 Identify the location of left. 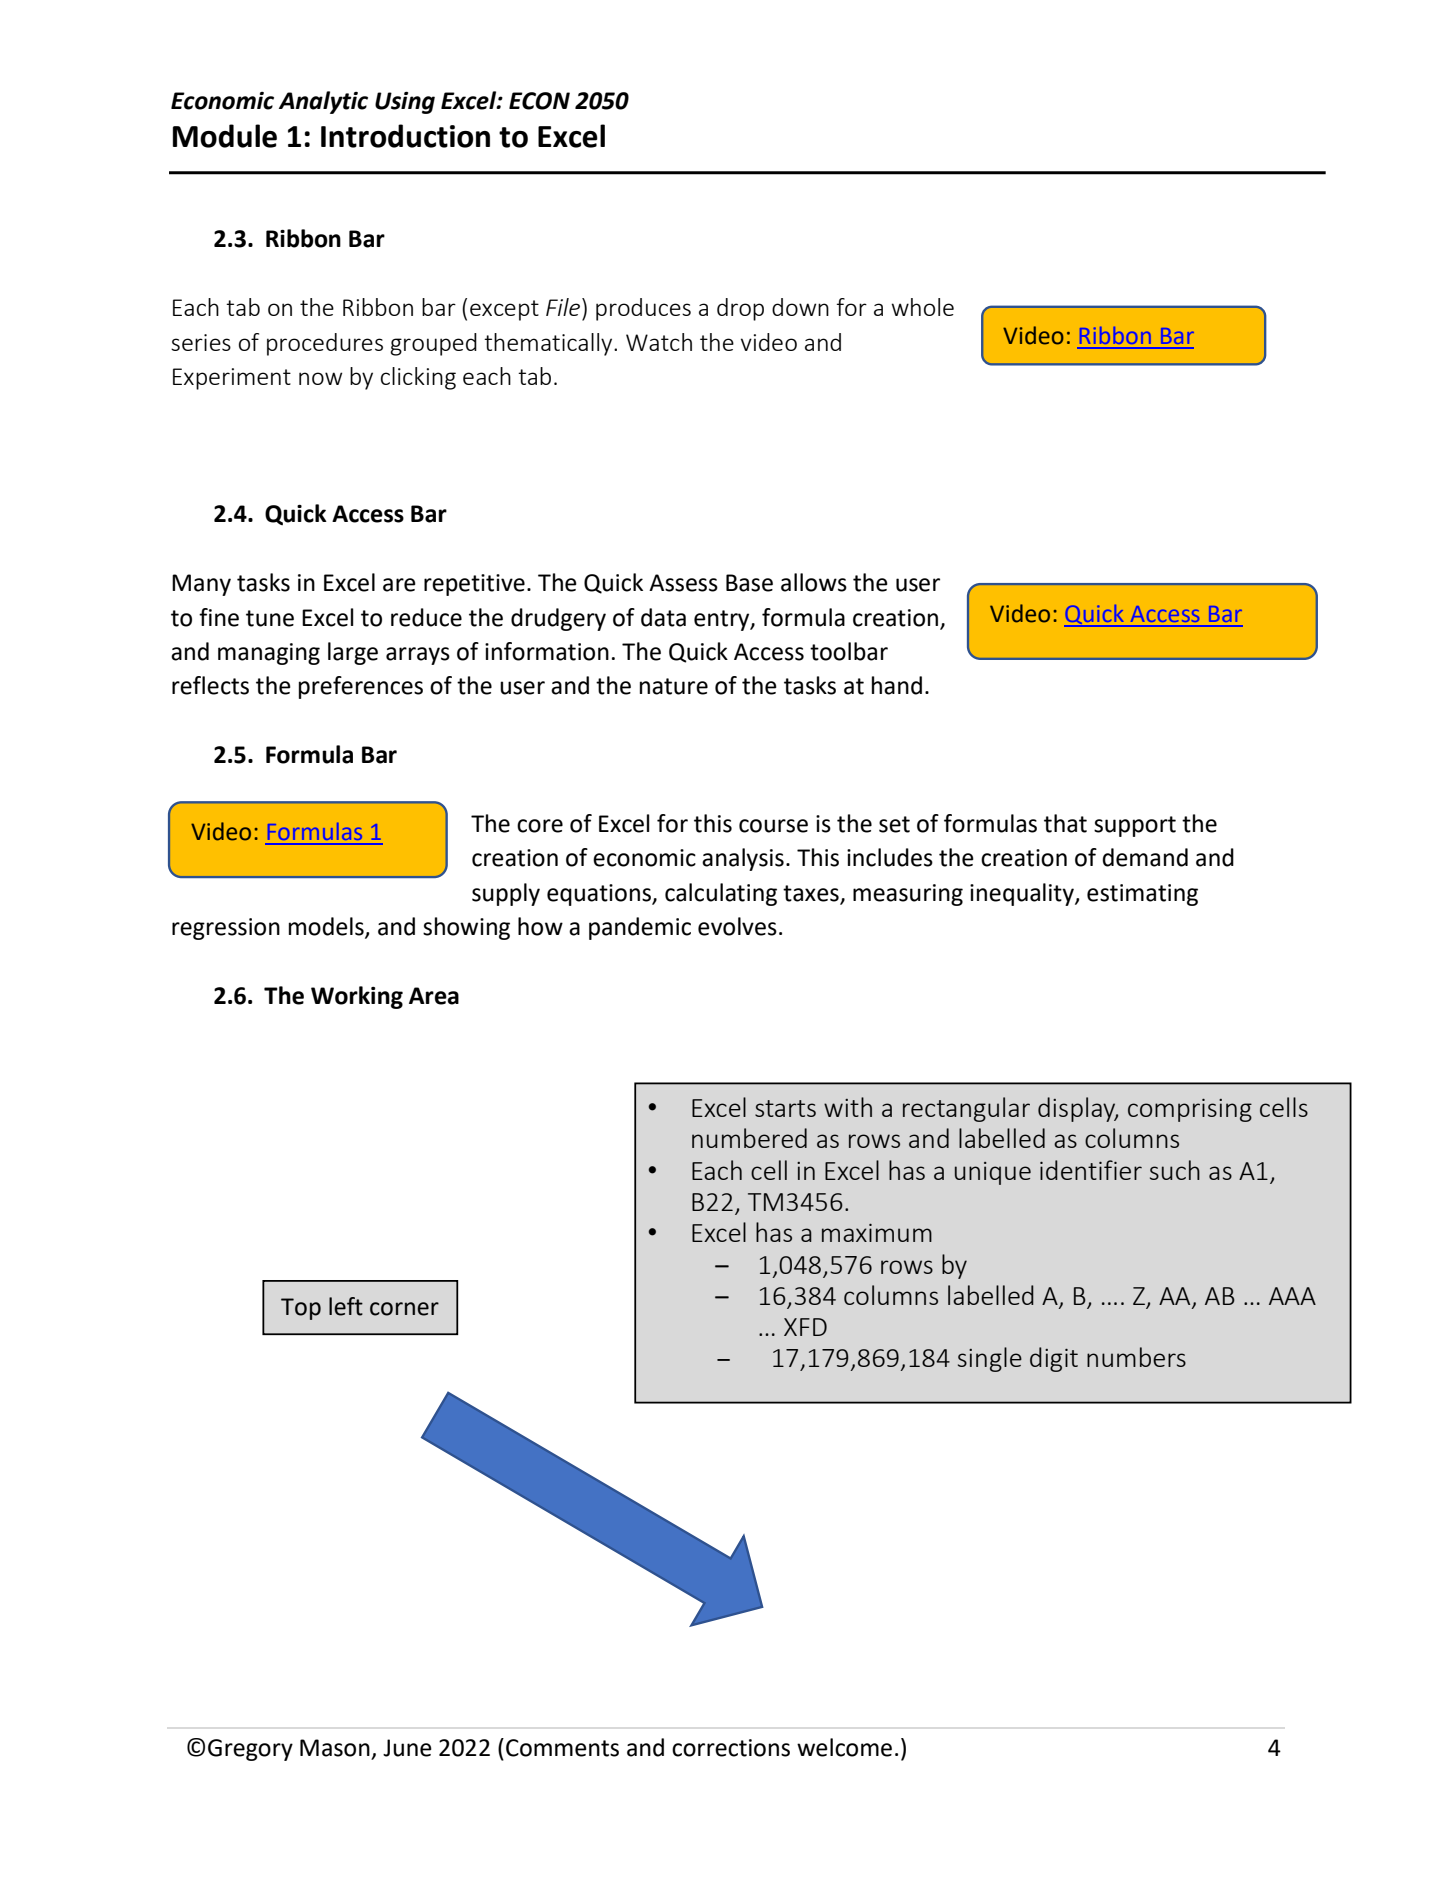
(346, 1306).
